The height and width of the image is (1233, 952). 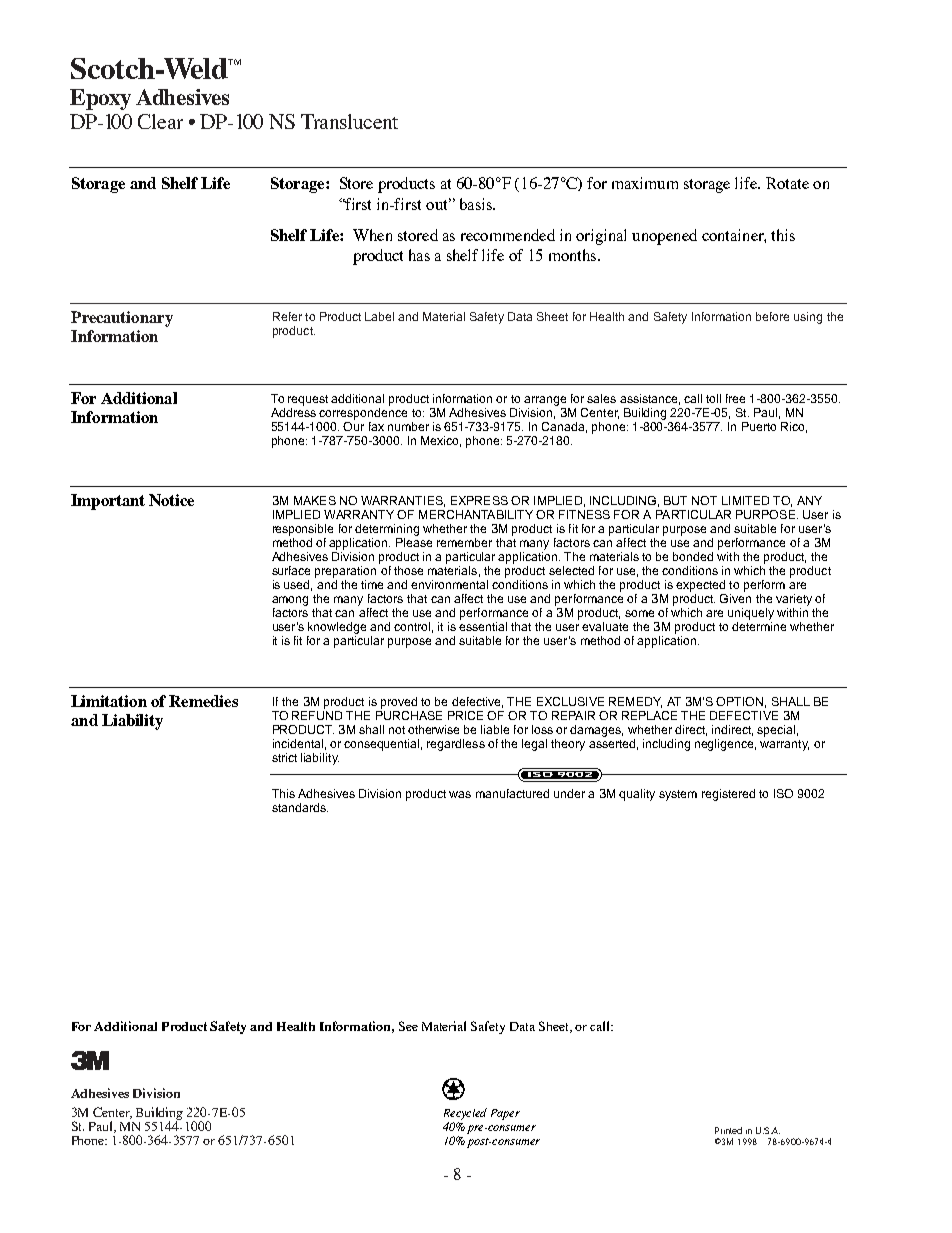 I want to click on uniquely, so click(x=751, y=614).
